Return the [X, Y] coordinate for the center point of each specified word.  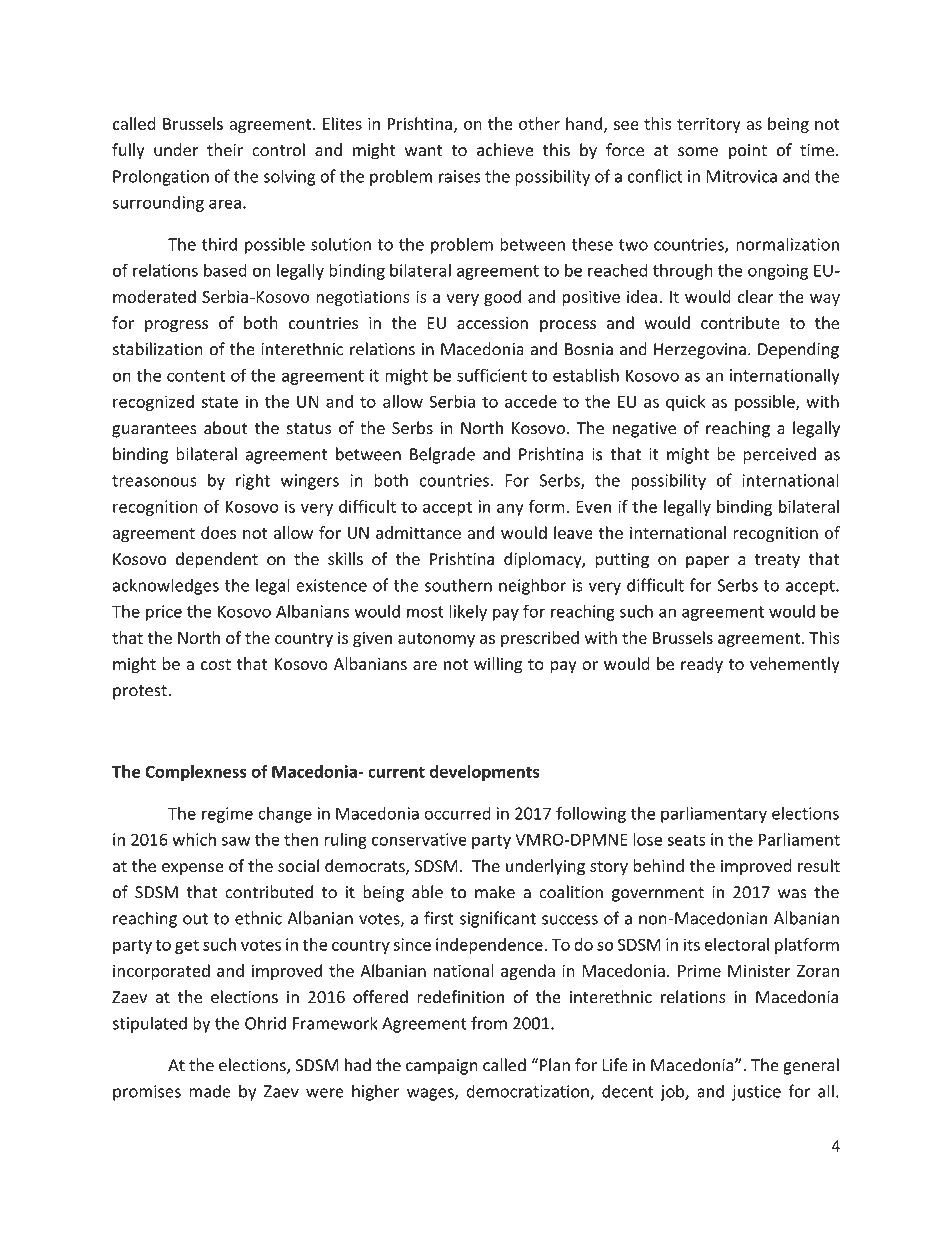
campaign [442, 1067]
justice [756, 1093]
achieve [505, 150]
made [210, 1091]
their [225, 150]
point [747, 152]
